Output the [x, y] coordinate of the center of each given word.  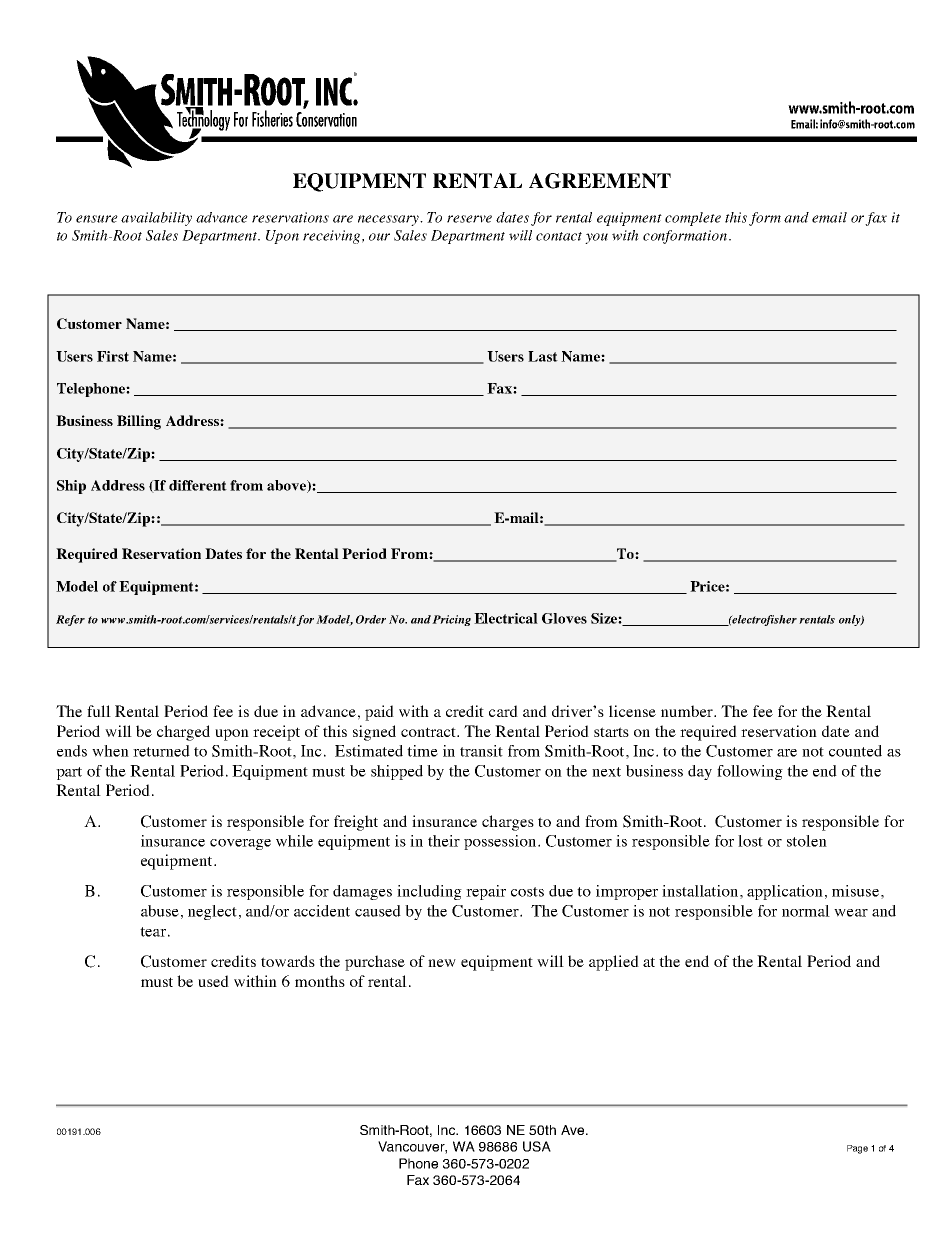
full [99, 711]
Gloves [564, 618]
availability [156, 219]
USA [537, 1146]
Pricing [451, 620]
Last [543, 356]
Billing [139, 422]
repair [486, 892]
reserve [469, 219]
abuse [160, 911]
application [785, 892]
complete [693, 219]
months [320, 981]
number [688, 711]
